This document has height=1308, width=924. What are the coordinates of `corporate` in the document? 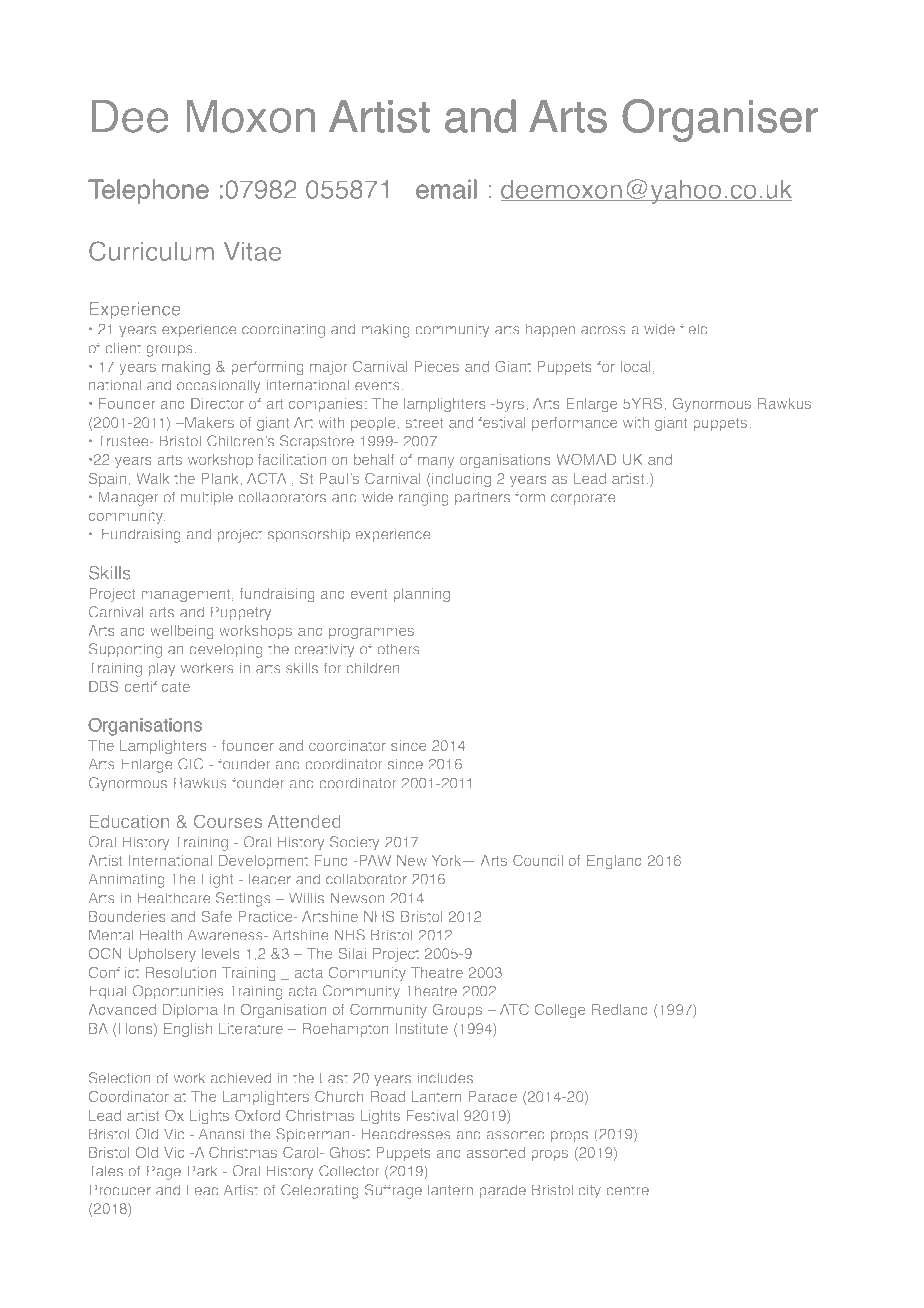 It's located at (583, 499).
